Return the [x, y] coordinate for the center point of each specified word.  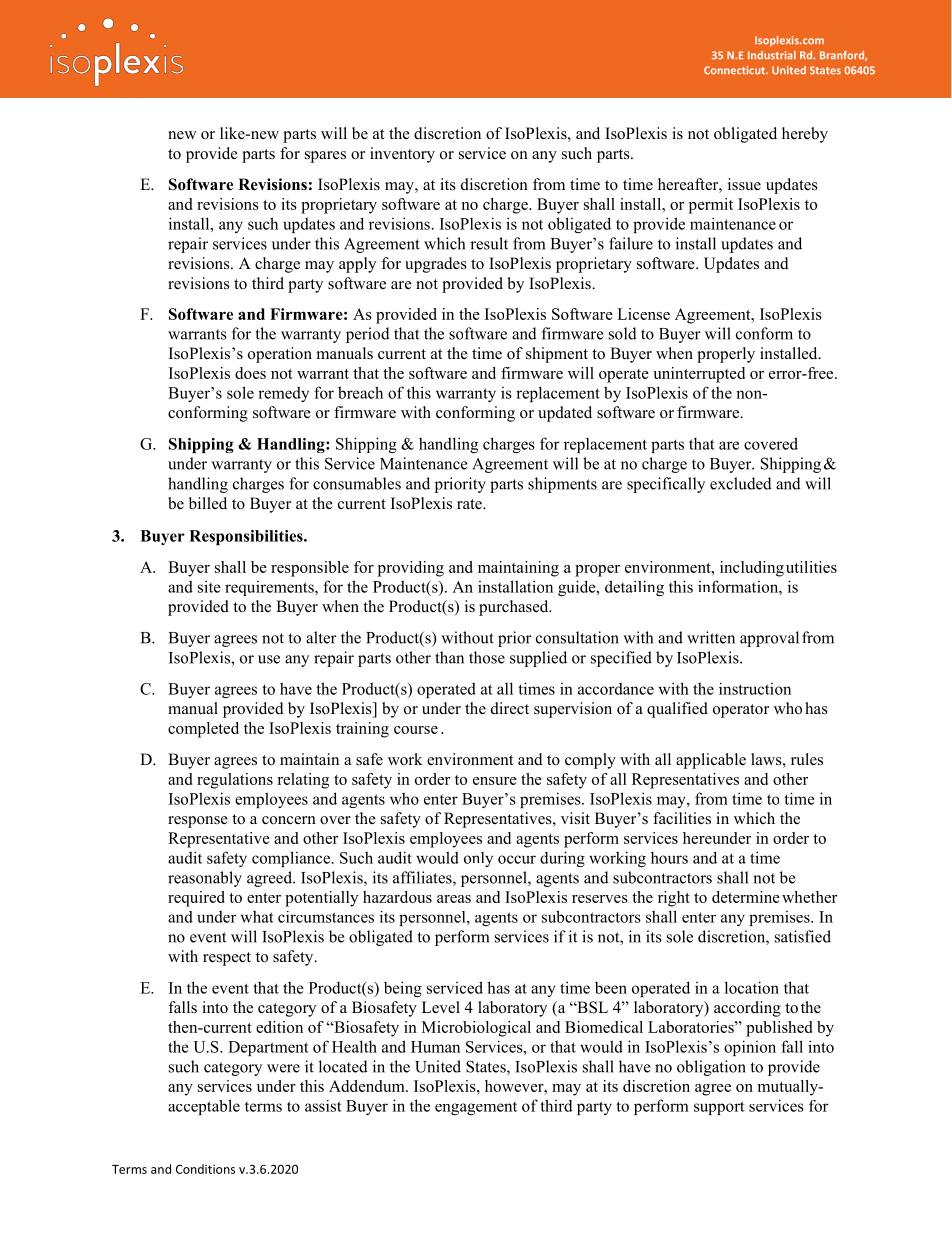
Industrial [772, 55]
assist [323, 1106]
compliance [291, 859]
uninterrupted [699, 375]
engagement [476, 1108]
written [711, 637]
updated [565, 414]
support [719, 1108]
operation [280, 355]
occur [517, 859]
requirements [270, 588]
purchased [515, 608]
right [674, 899]
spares [325, 157]
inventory [402, 155]
